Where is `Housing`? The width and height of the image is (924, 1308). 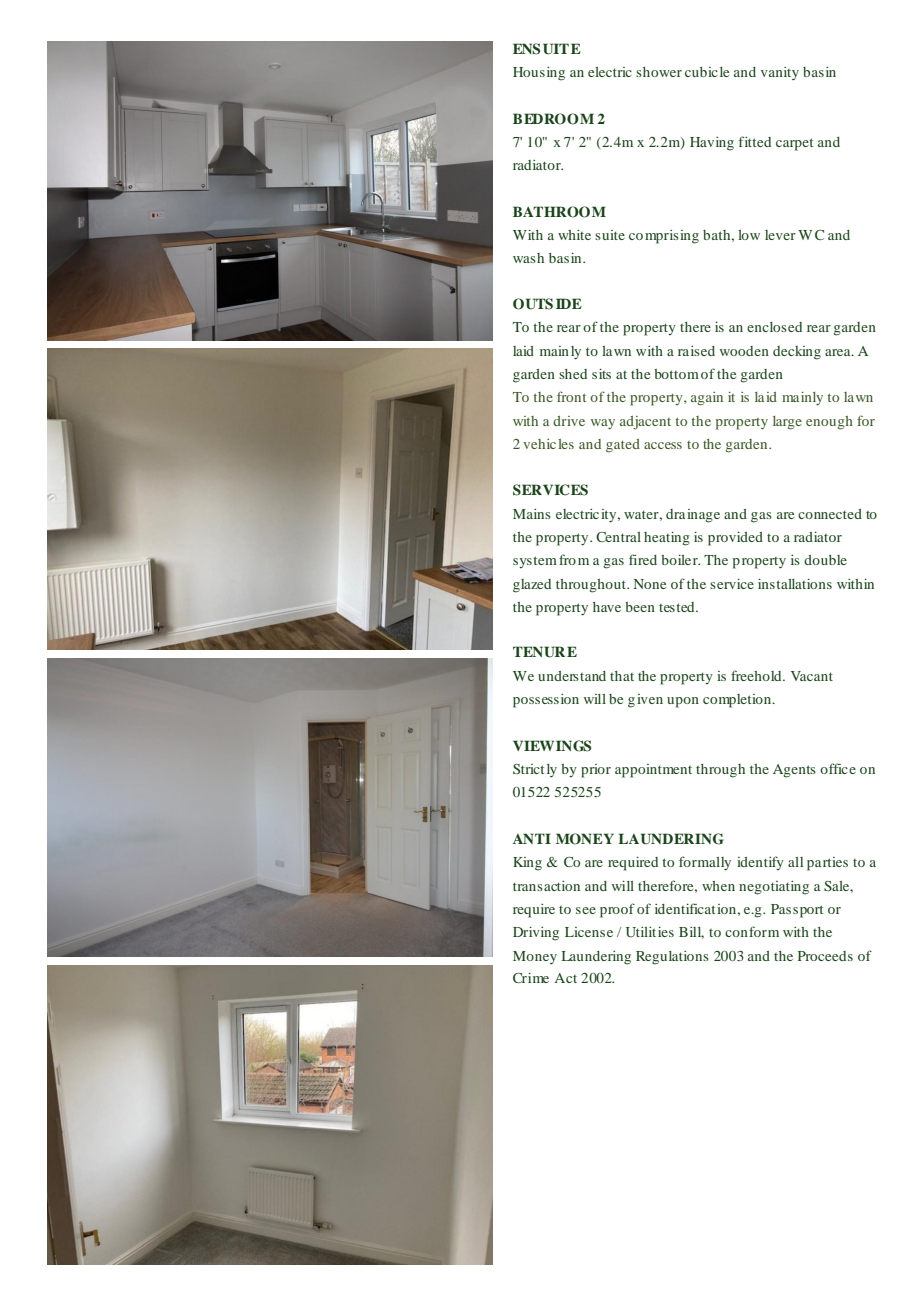 Housing is located at coordinates (539, 74).
